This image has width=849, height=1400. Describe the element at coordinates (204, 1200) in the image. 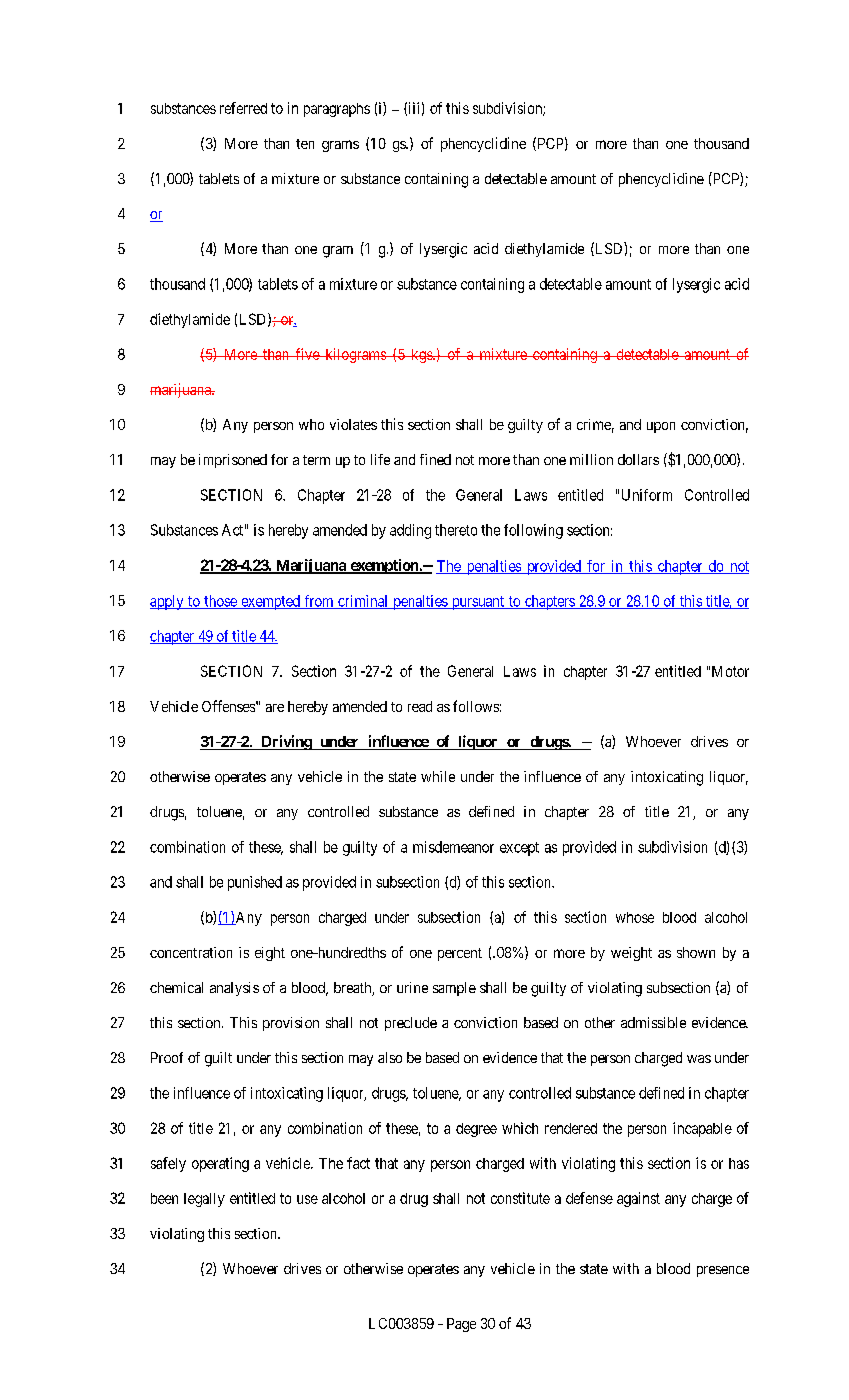

I see `legally` at that location.
